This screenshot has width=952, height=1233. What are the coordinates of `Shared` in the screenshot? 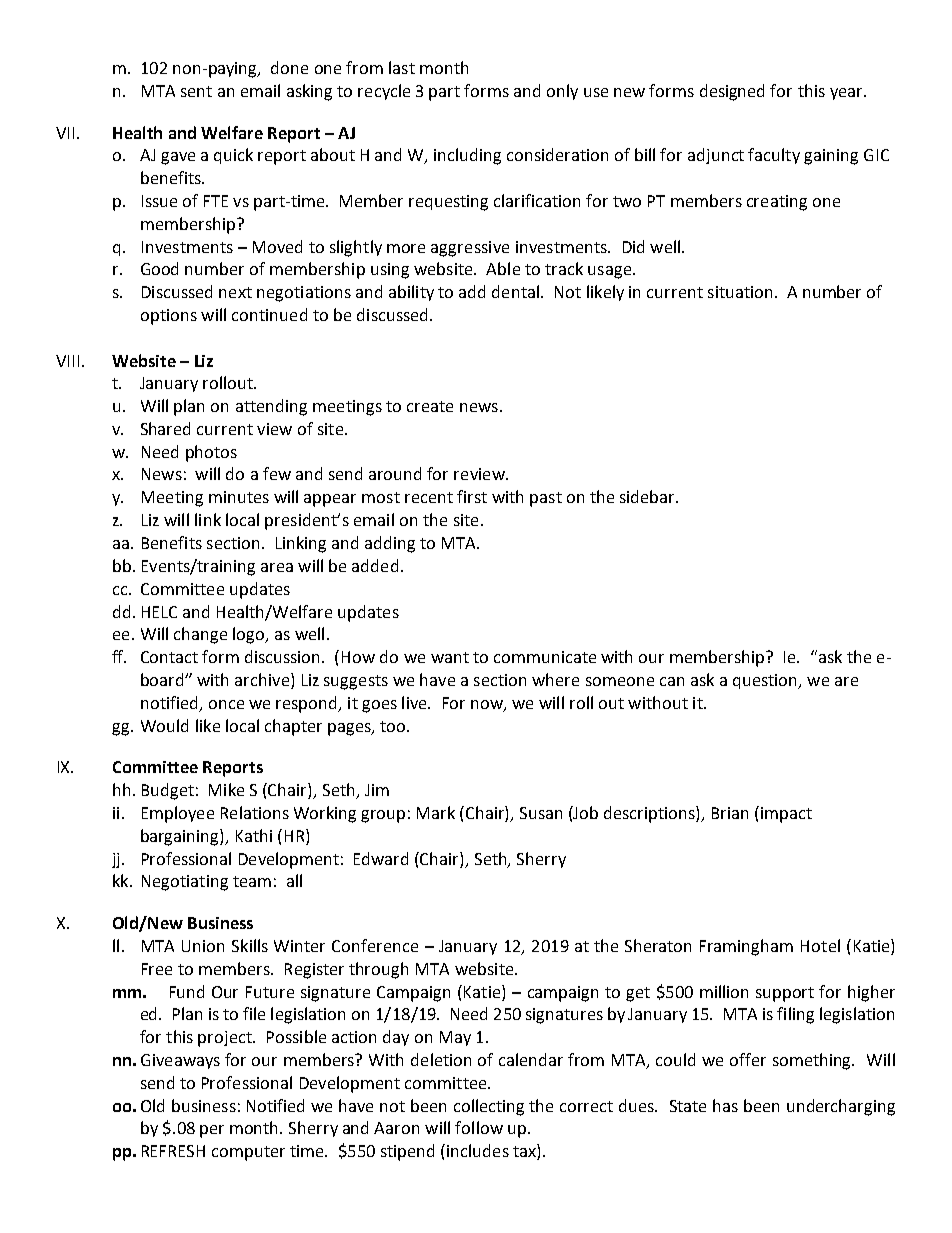 It's located at (165, 428).
